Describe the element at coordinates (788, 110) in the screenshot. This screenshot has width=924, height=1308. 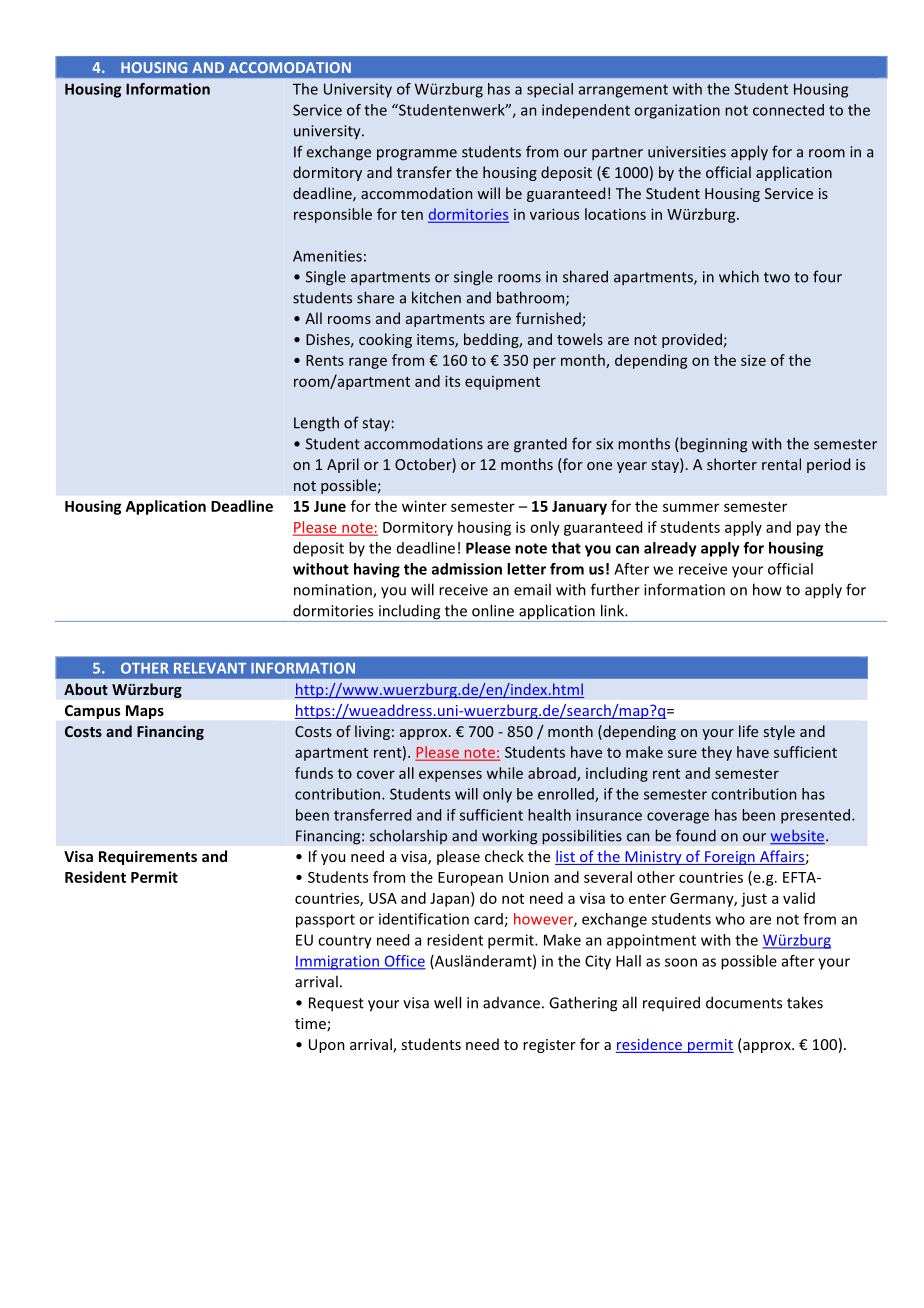
I see `connected` at that location.
